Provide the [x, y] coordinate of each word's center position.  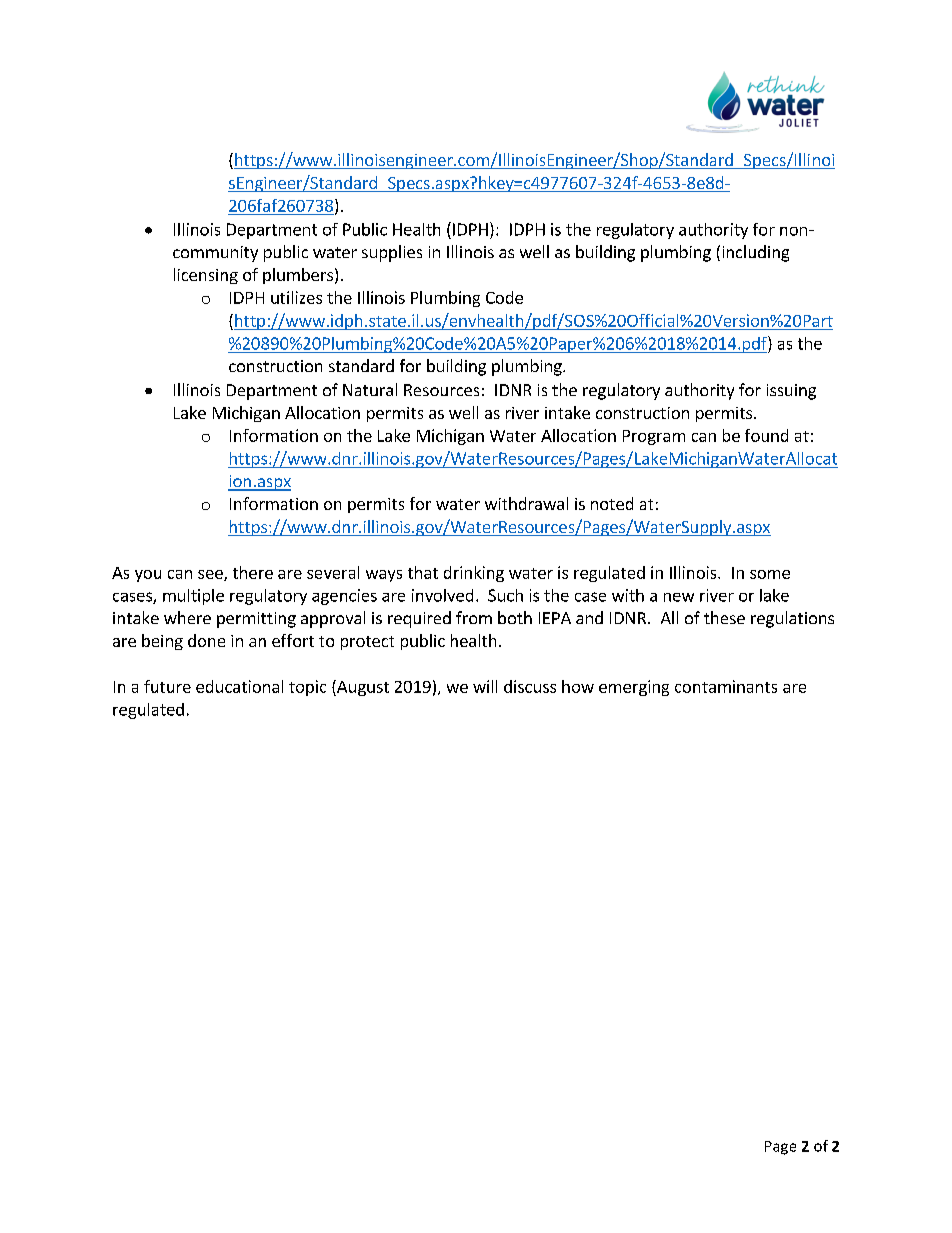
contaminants [726, 686]
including [756, 253]
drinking [474, 574]
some [770, 574]
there [253, 572]
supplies [392, 253]
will [485, 686]
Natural [370, 389]
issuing [791, 392]
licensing [206, 276]
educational [239, 686]
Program [654, 437]
